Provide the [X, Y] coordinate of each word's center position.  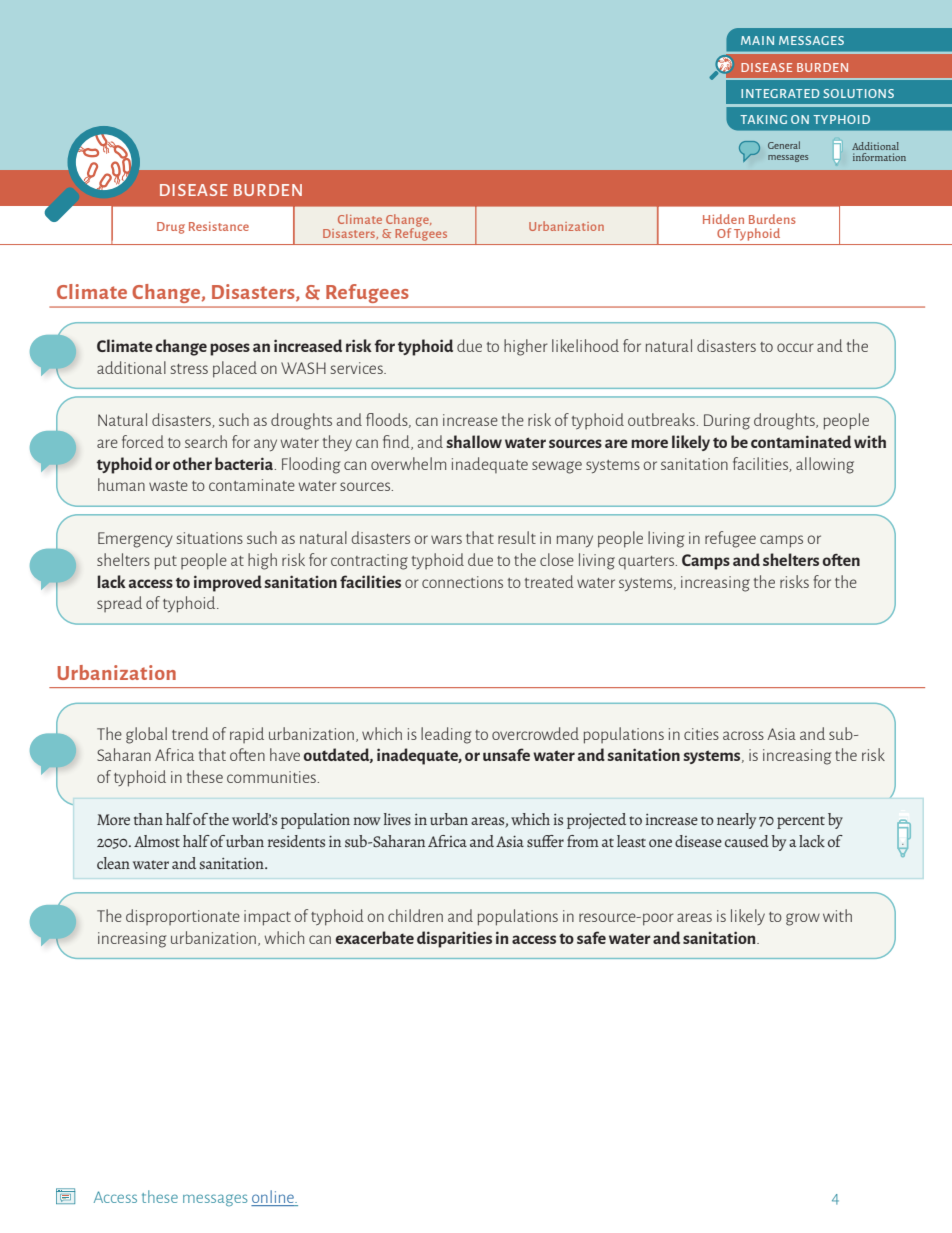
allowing [825, 465]
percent [801, 822]
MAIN [757, 40]
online [274, 1196]
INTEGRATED [780, 93]
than [148, 819]
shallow [474, 441]
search [206, 441]
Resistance [219, 226]
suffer [545, 841]
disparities [454, 939]
